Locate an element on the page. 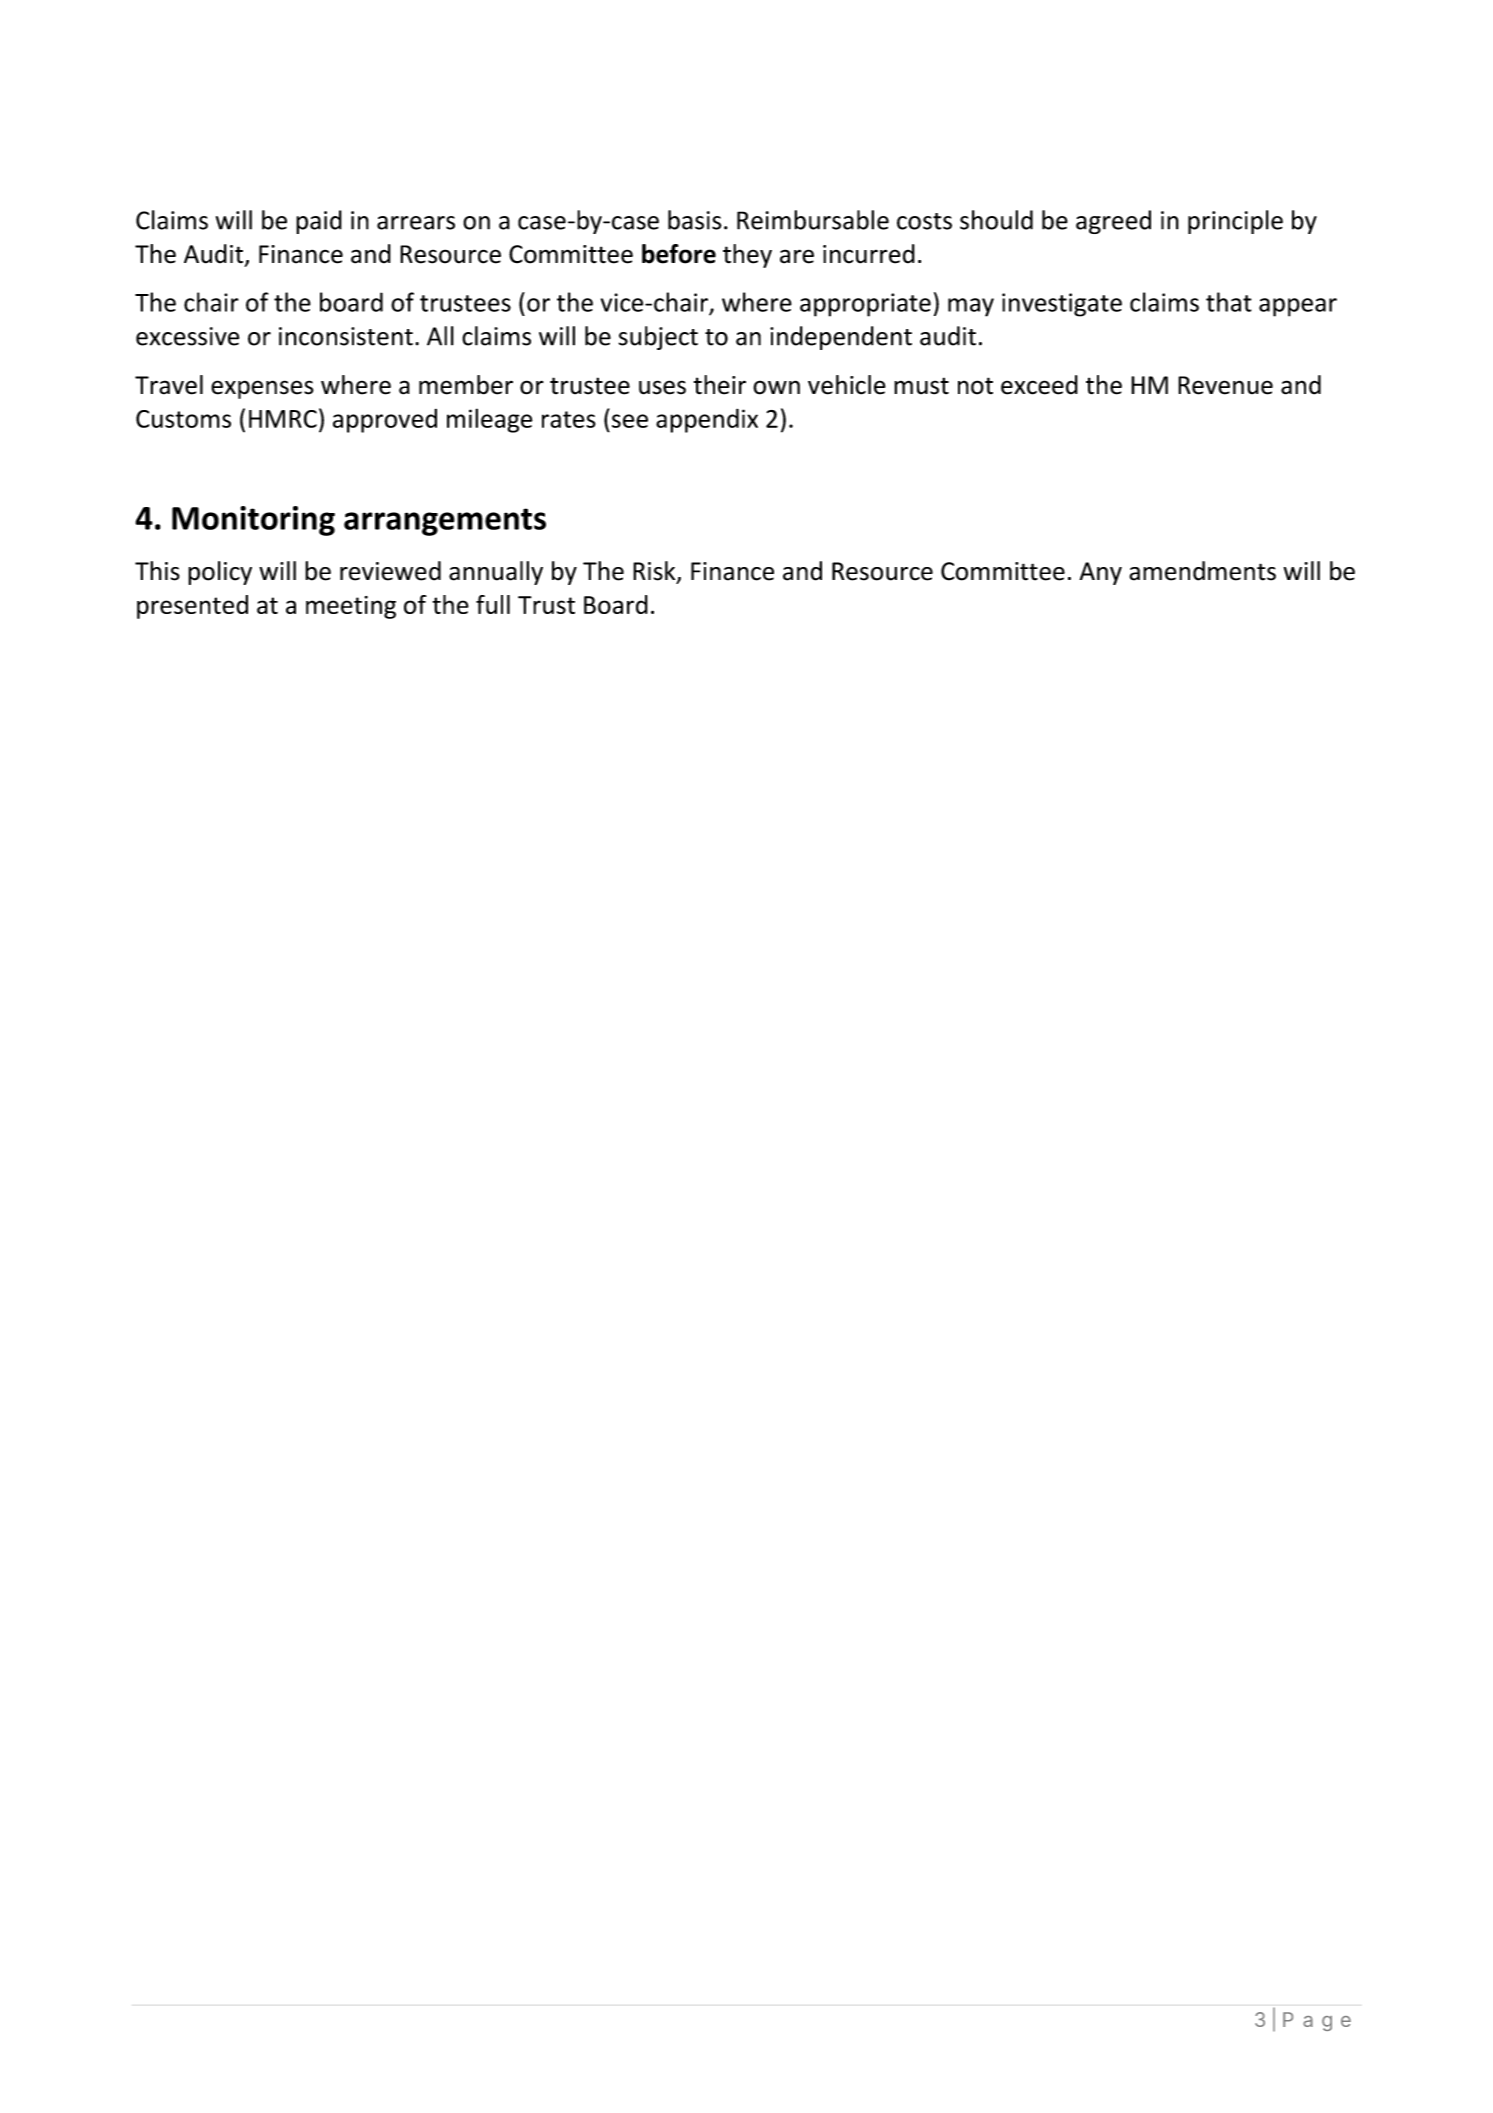  Risk is located at coordinates (655, 572).
